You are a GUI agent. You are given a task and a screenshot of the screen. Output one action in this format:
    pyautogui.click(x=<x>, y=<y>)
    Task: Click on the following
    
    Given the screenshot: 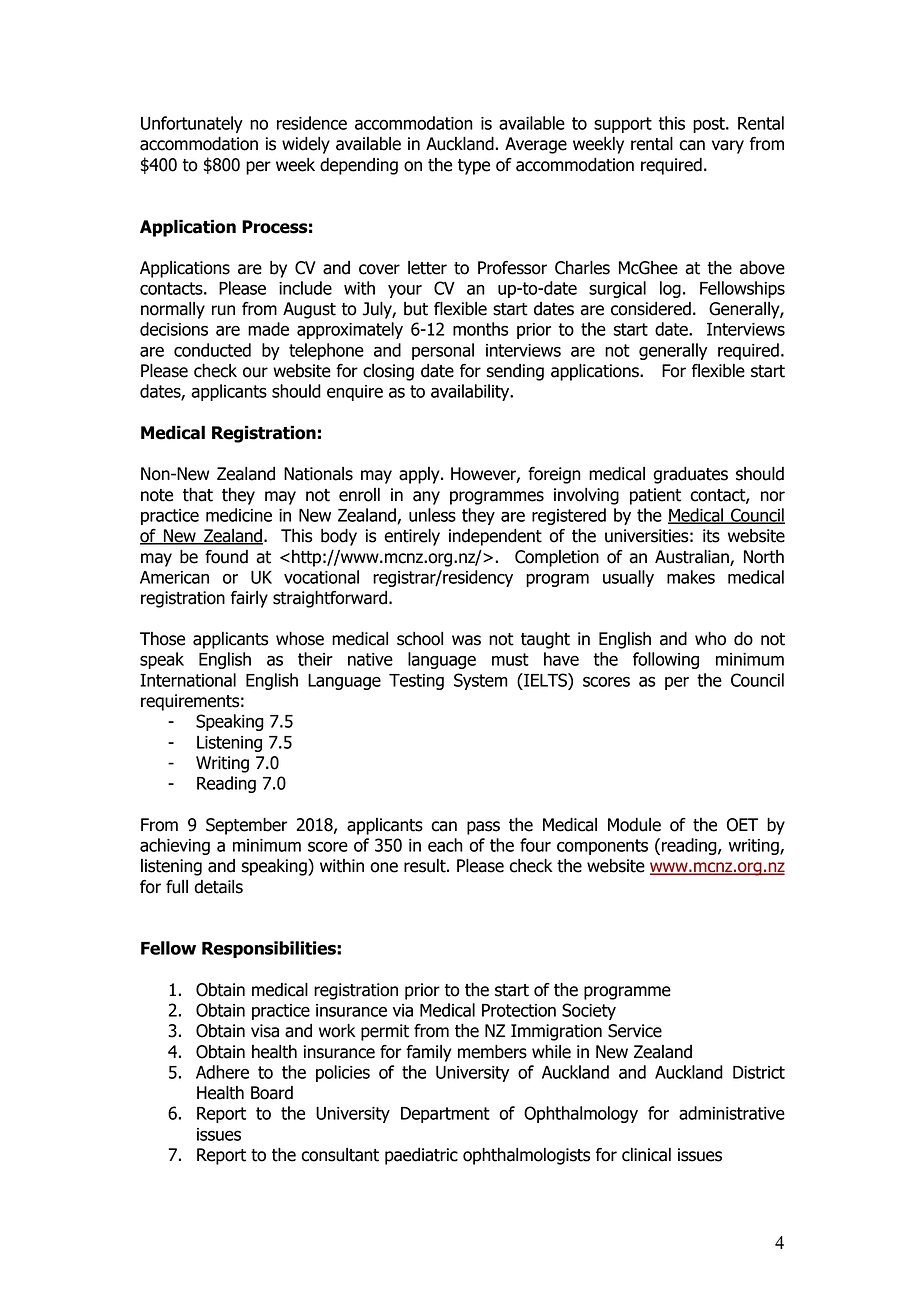 What is the action you would take?
    pyautogui.click(x=666, y=660)
